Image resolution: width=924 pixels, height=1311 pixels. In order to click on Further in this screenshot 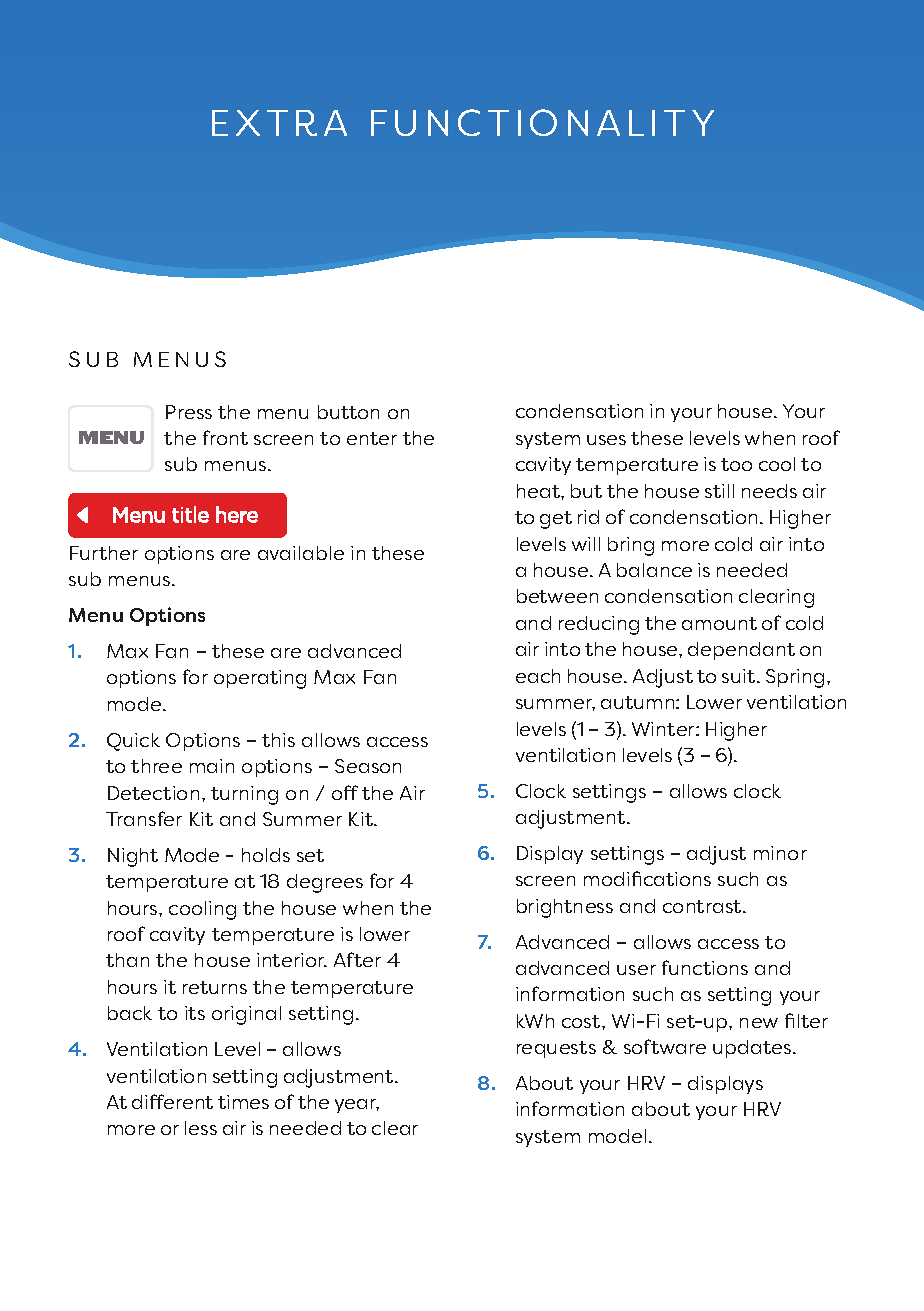, I will do `click(104, 553)`.
